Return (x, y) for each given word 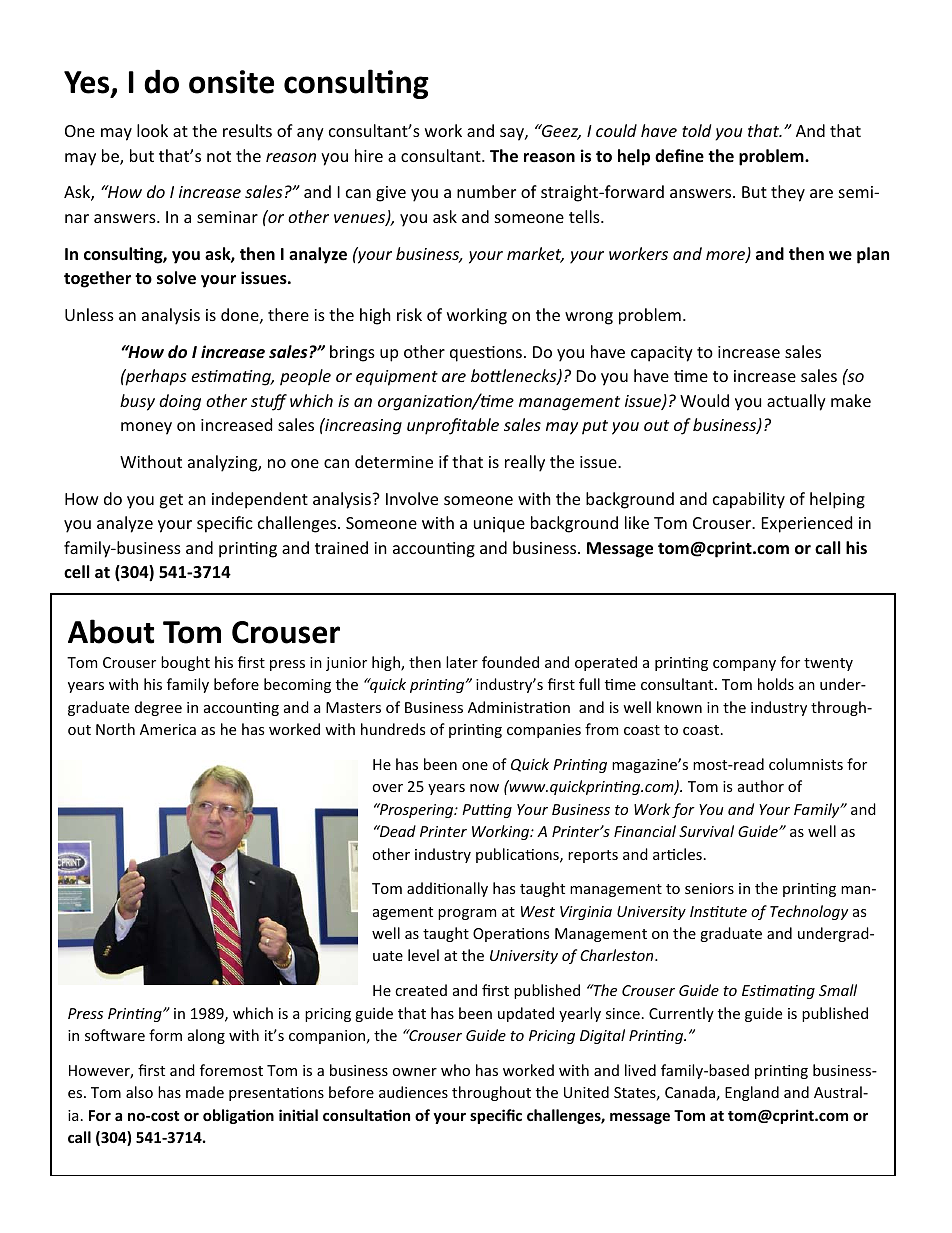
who (455, 1070)
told (696, 130)
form (165, 1035)
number (486, 191)
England (752, 1093)
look (152, 130)
